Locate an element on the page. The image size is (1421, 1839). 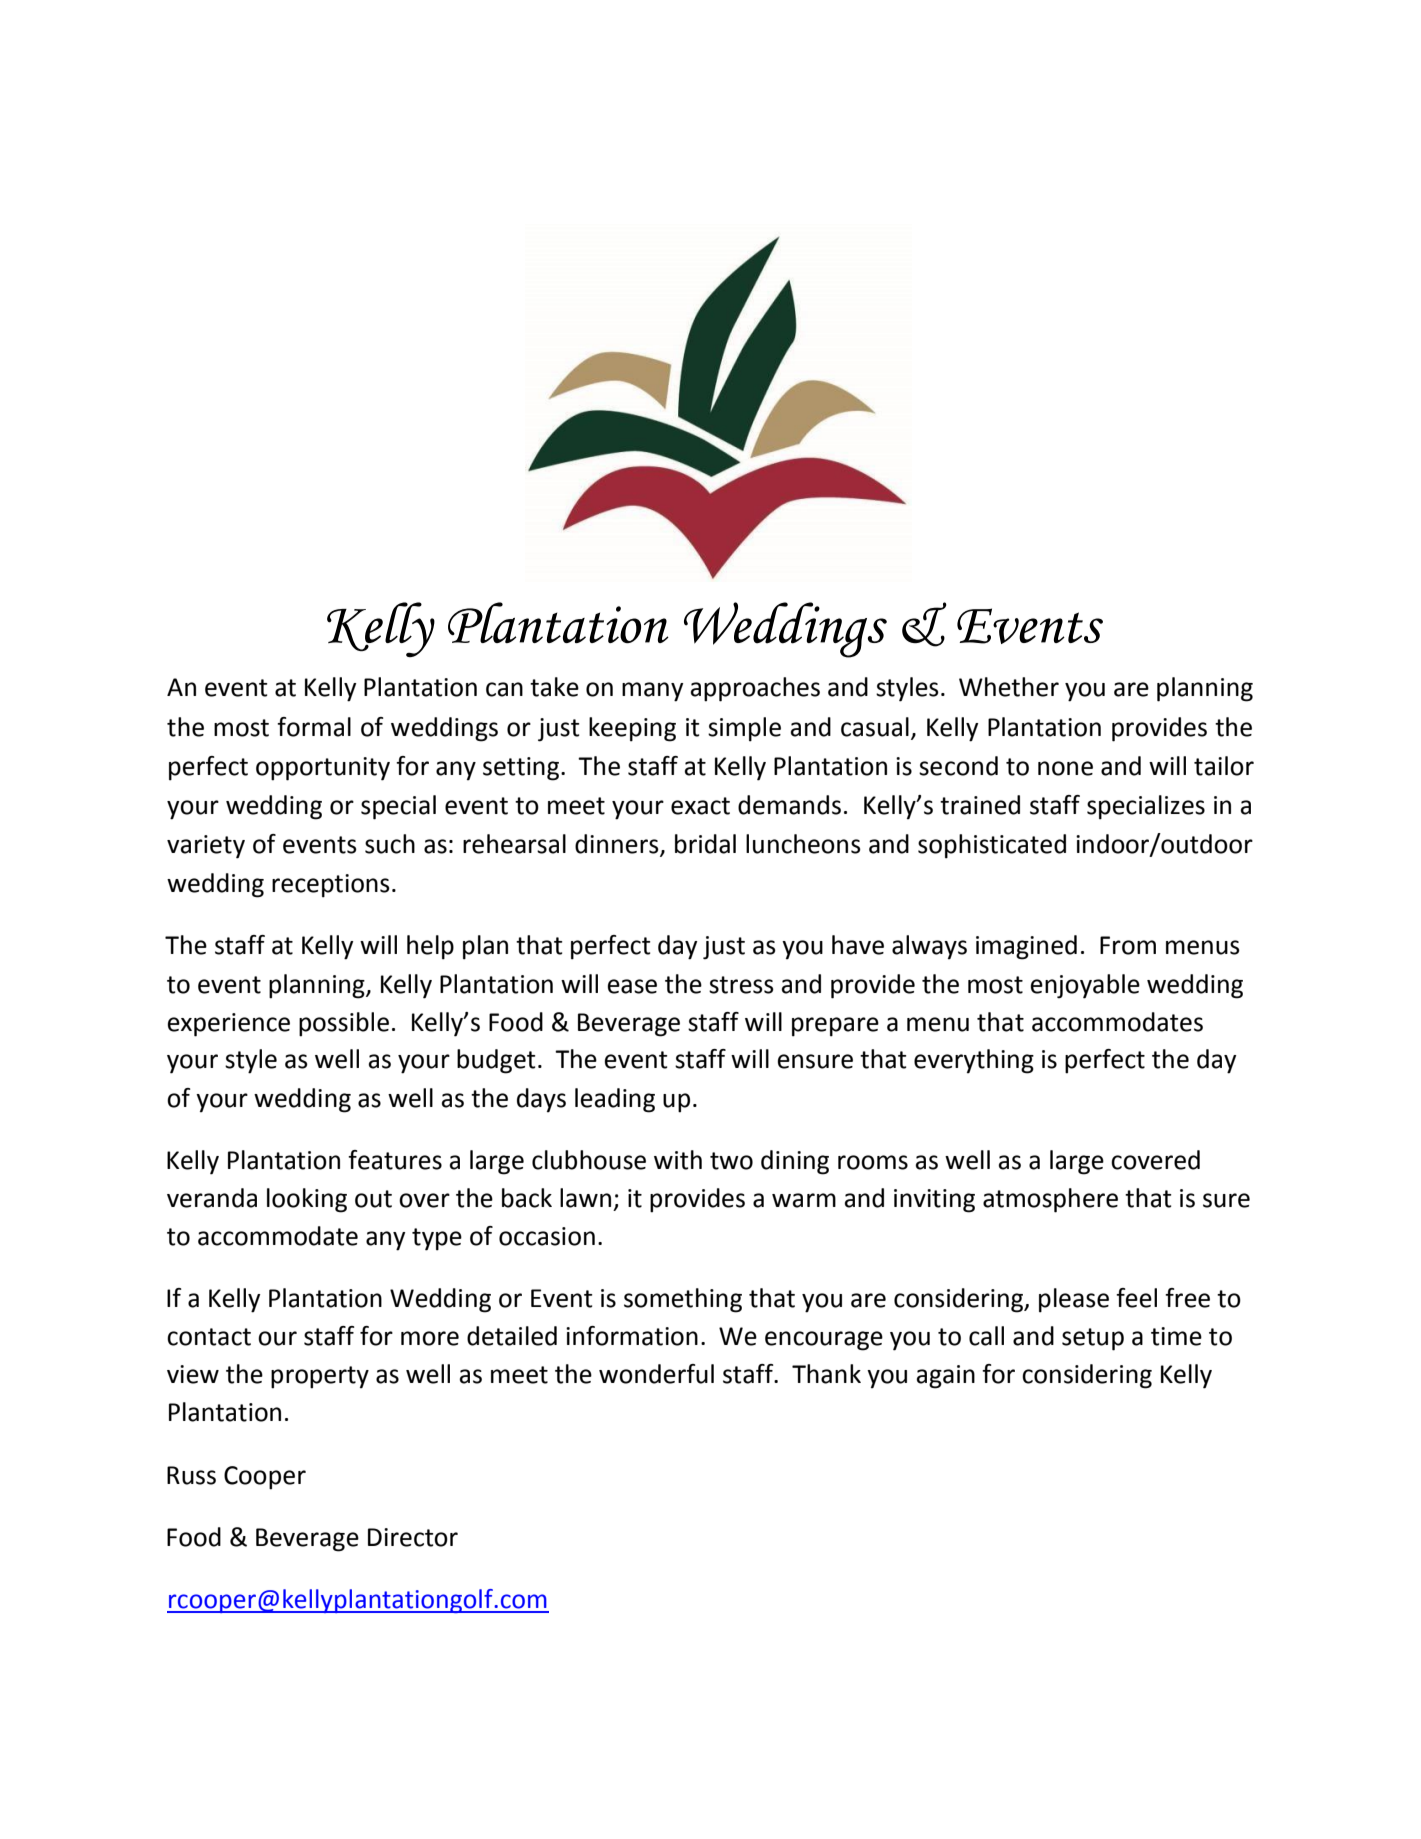
atmosphere is located at coordinates (1050, 1200).
